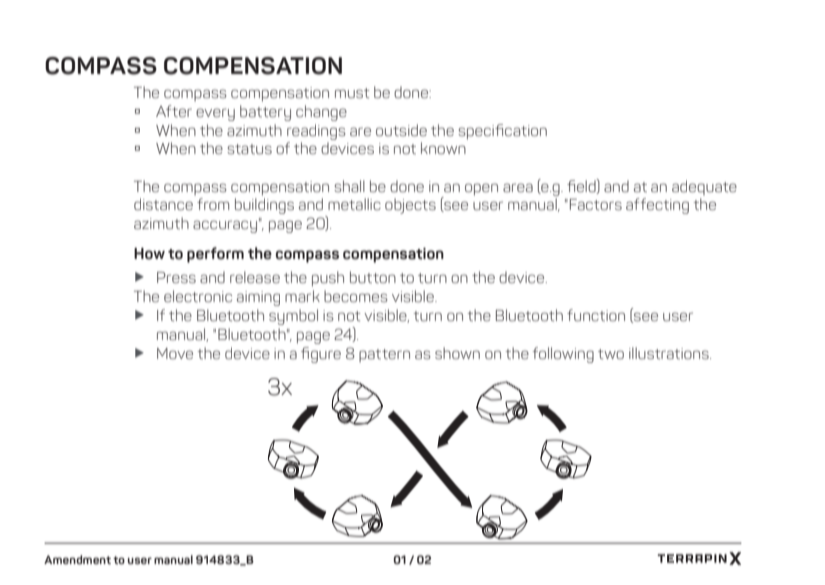  Describe the element at coordinates (384, 355) in the image. I see `pattern` at that location.
